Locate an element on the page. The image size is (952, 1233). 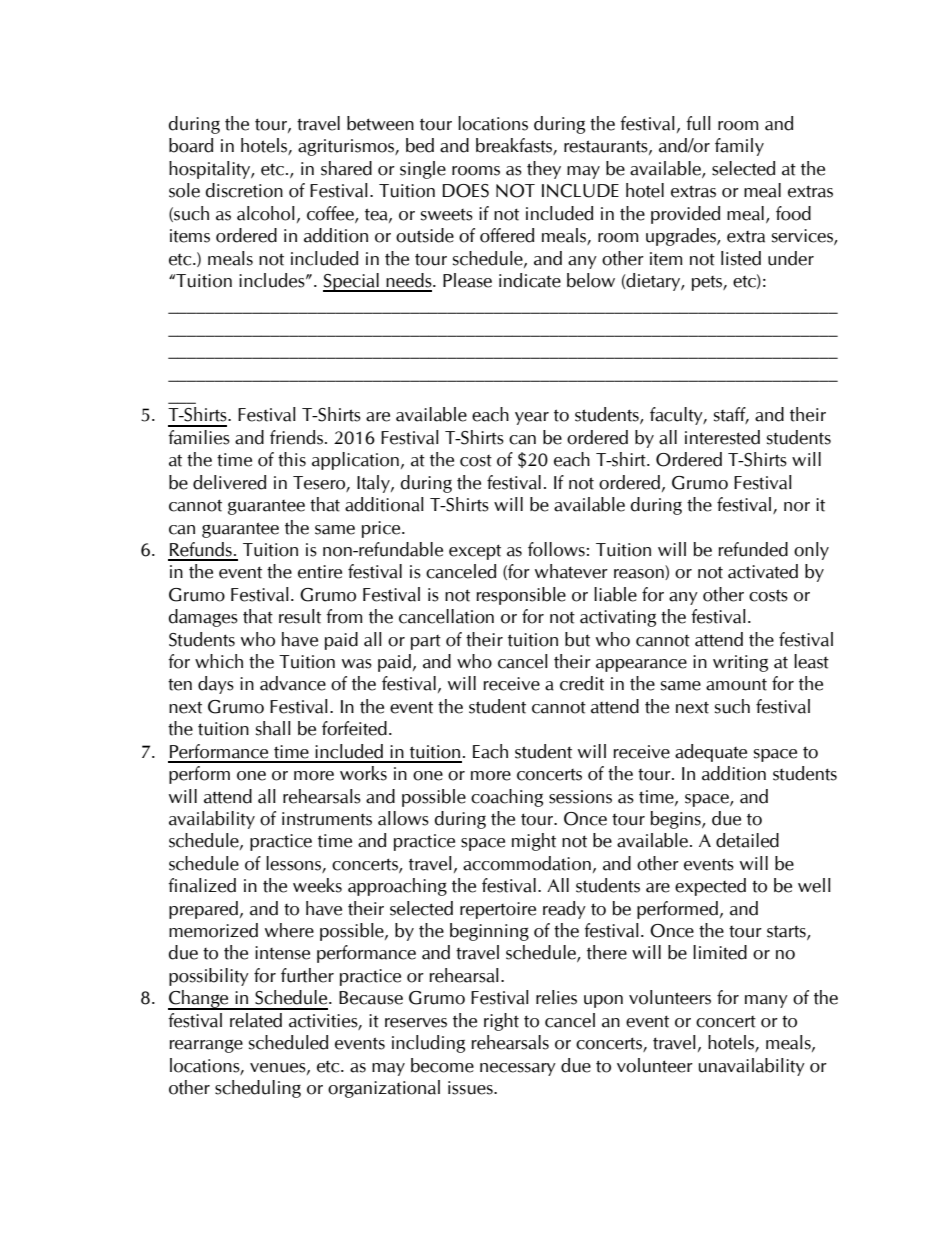
interested is located at coordinates (722, 437).
